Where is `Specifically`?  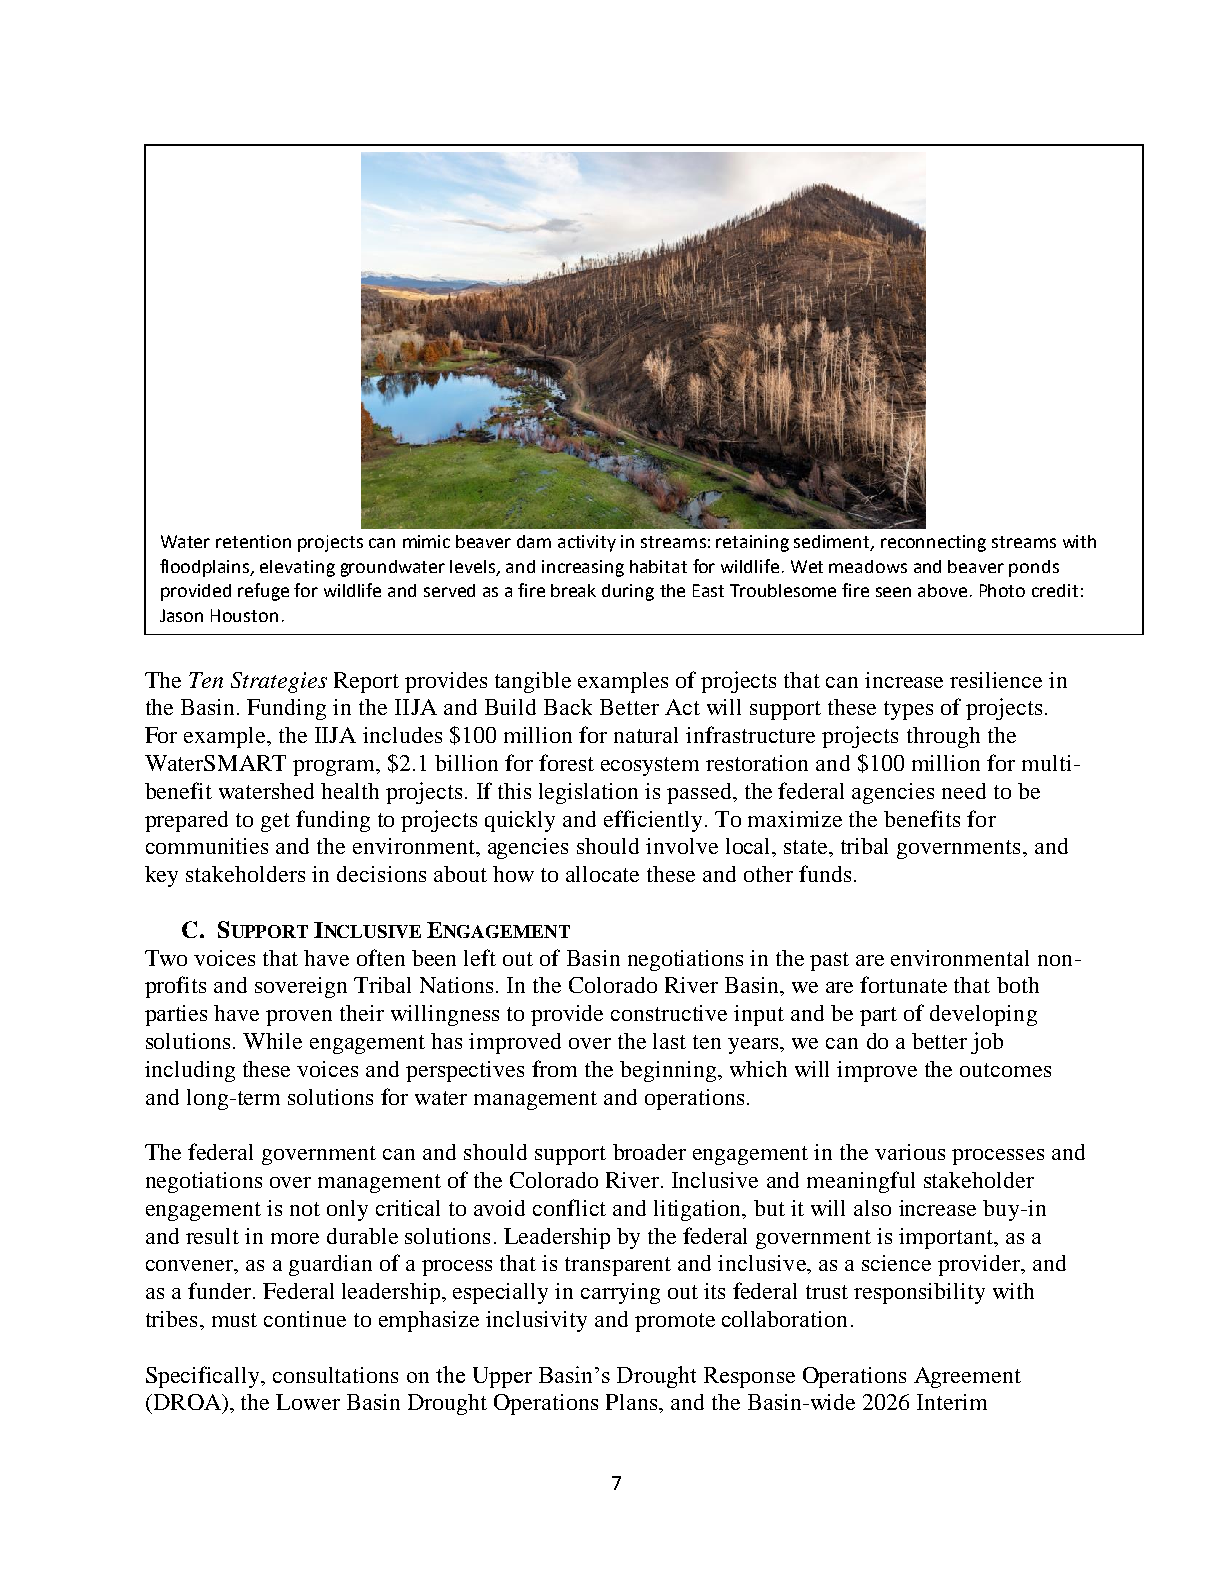 Specifically is located at coordinates (204, 1377).
